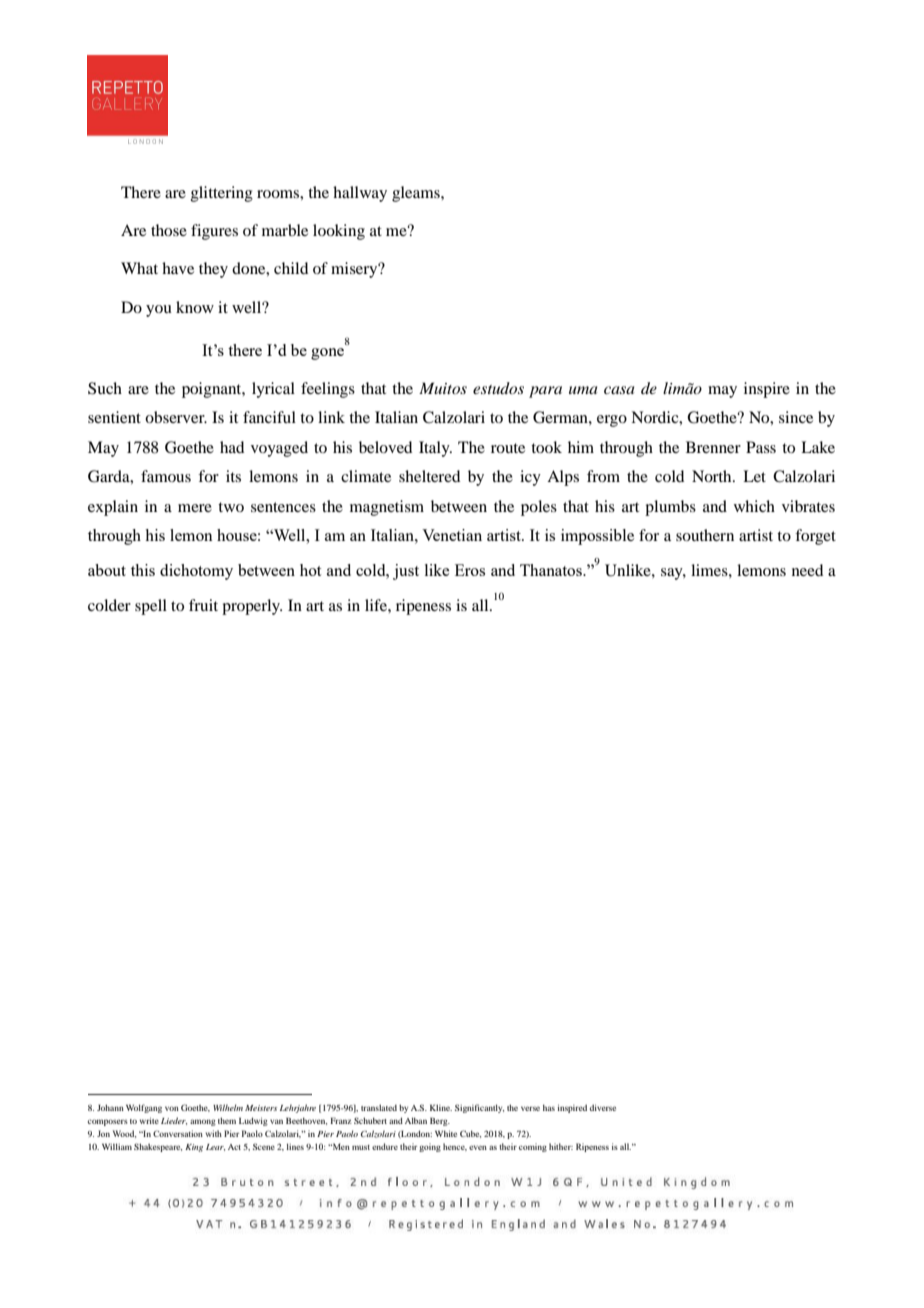  What do you see at coordinates (619, 390) in the image?
I see `casa` at bounding box center [619, 390].
